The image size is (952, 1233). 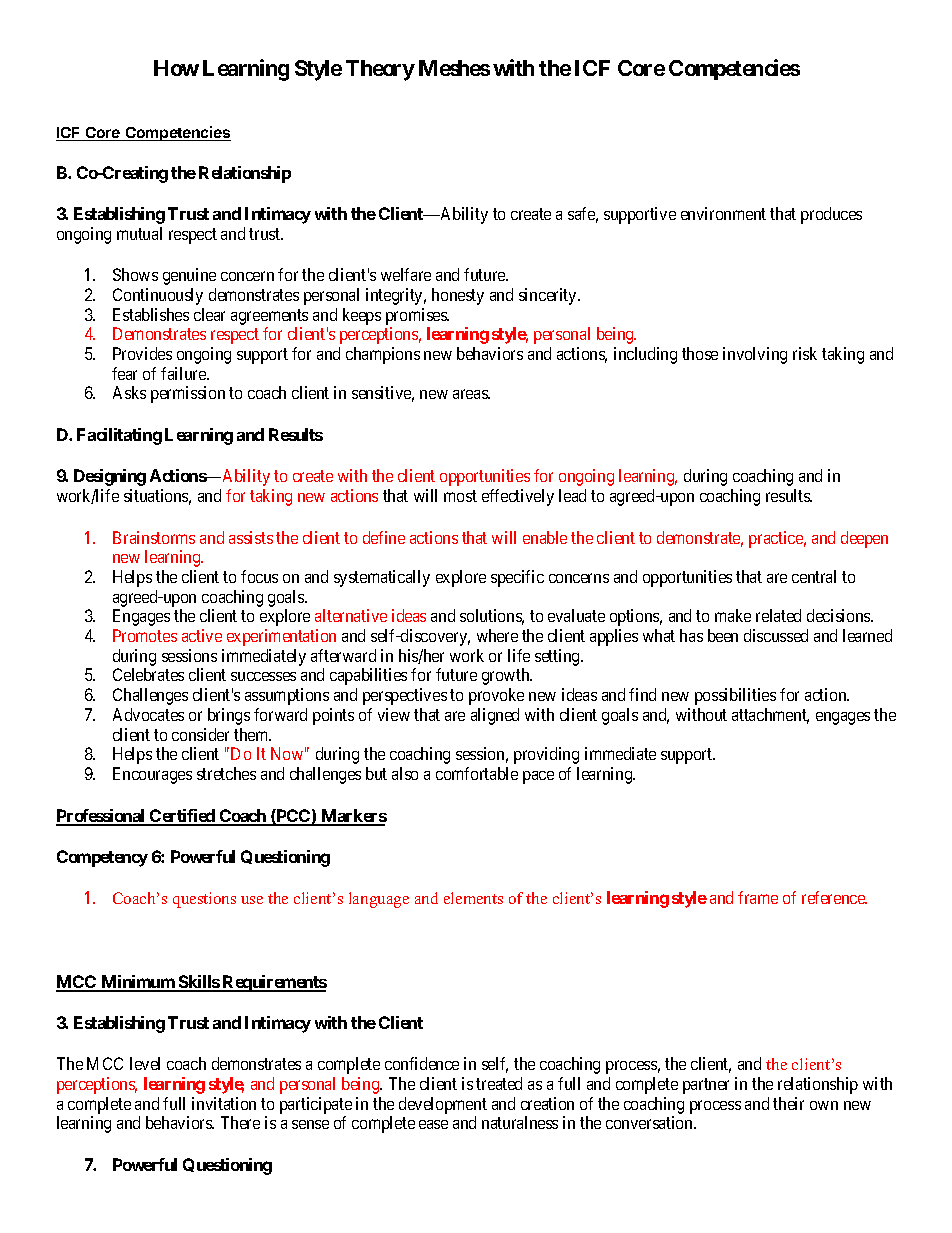 What do you see at coordinates (182, 817) in the document?
I see `Certified` at bounding box center [182, 817].
